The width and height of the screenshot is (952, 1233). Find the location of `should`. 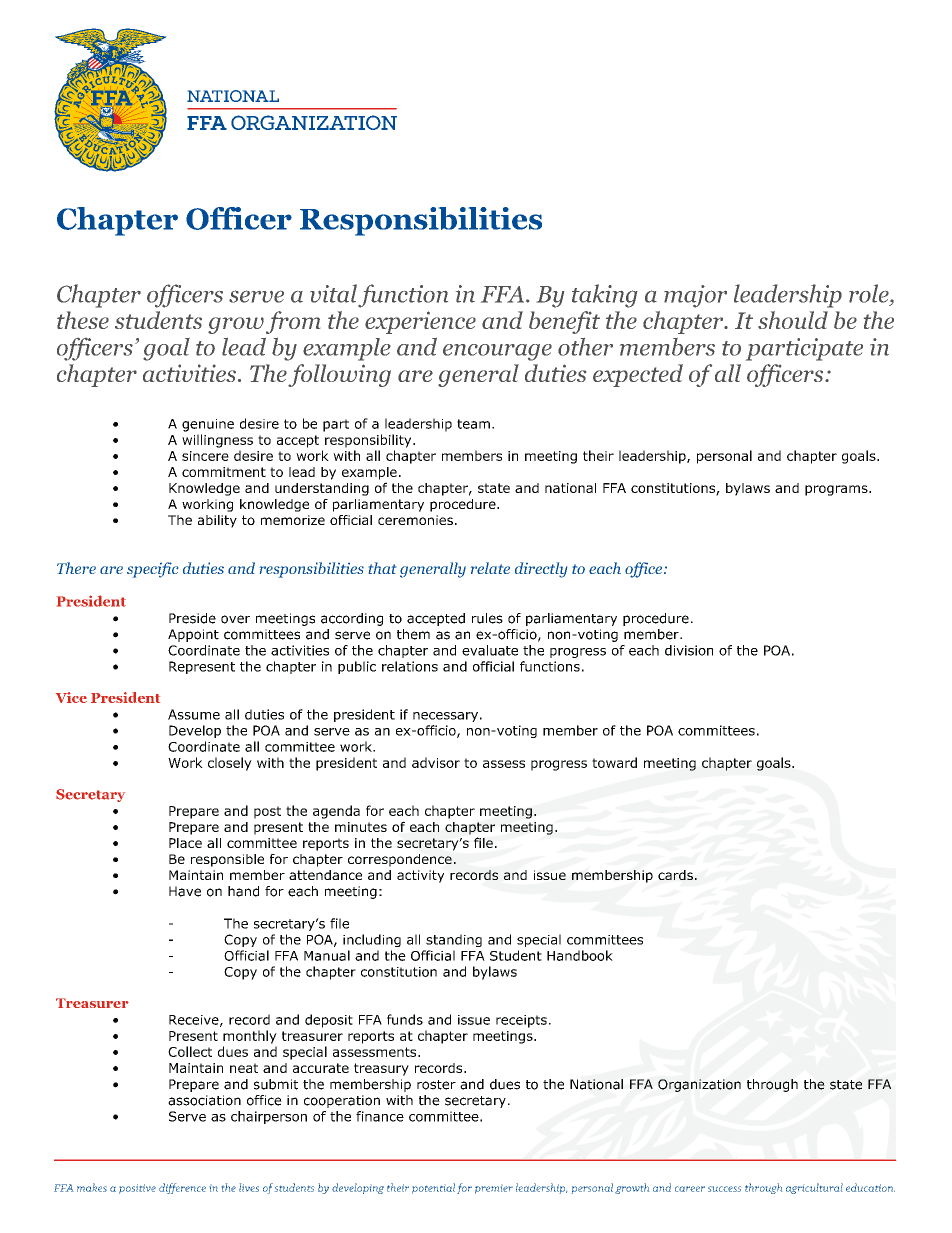

should is located at coordinates (793, 320).
